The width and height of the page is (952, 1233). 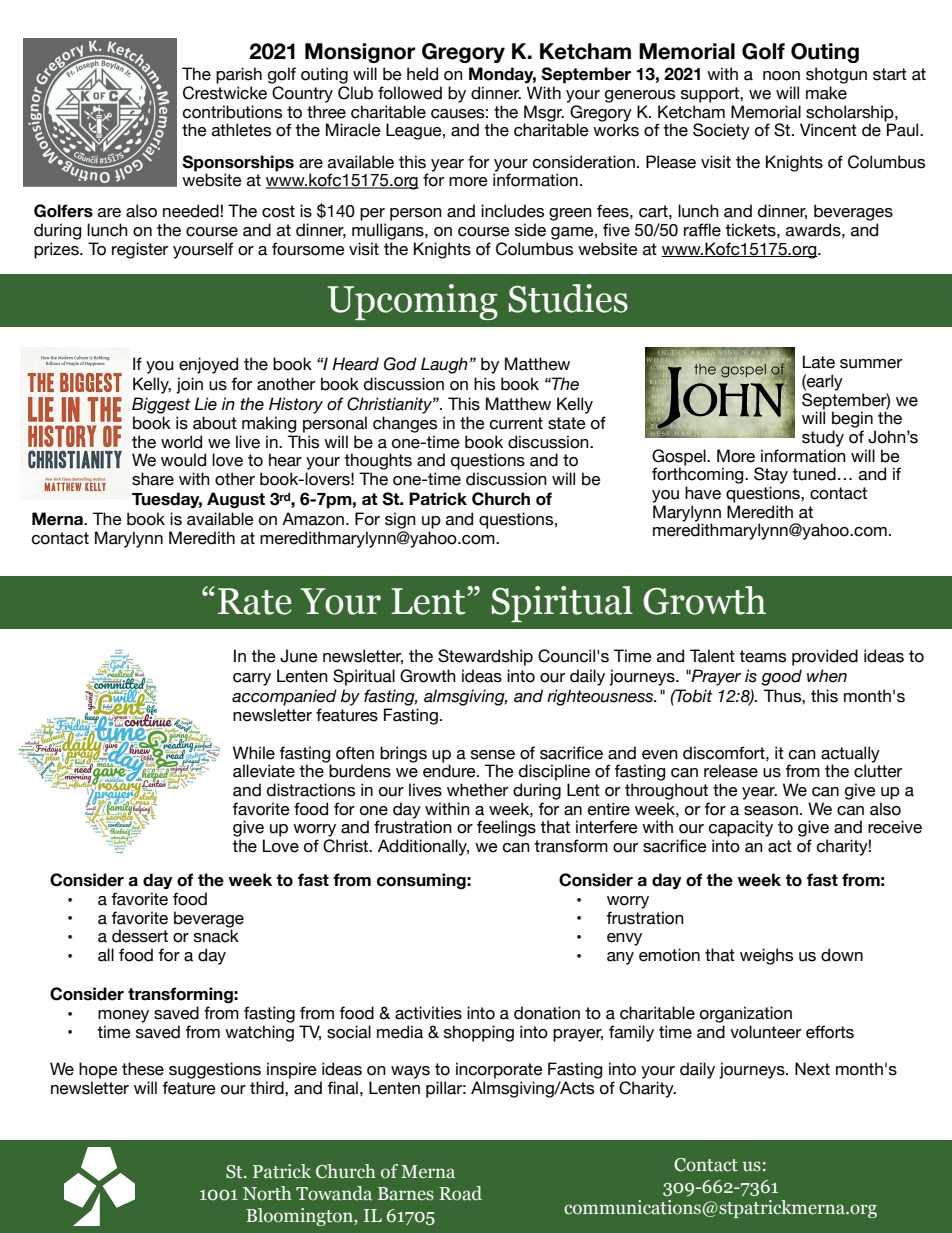 I want to click on make, so click(x=826, y=93).
